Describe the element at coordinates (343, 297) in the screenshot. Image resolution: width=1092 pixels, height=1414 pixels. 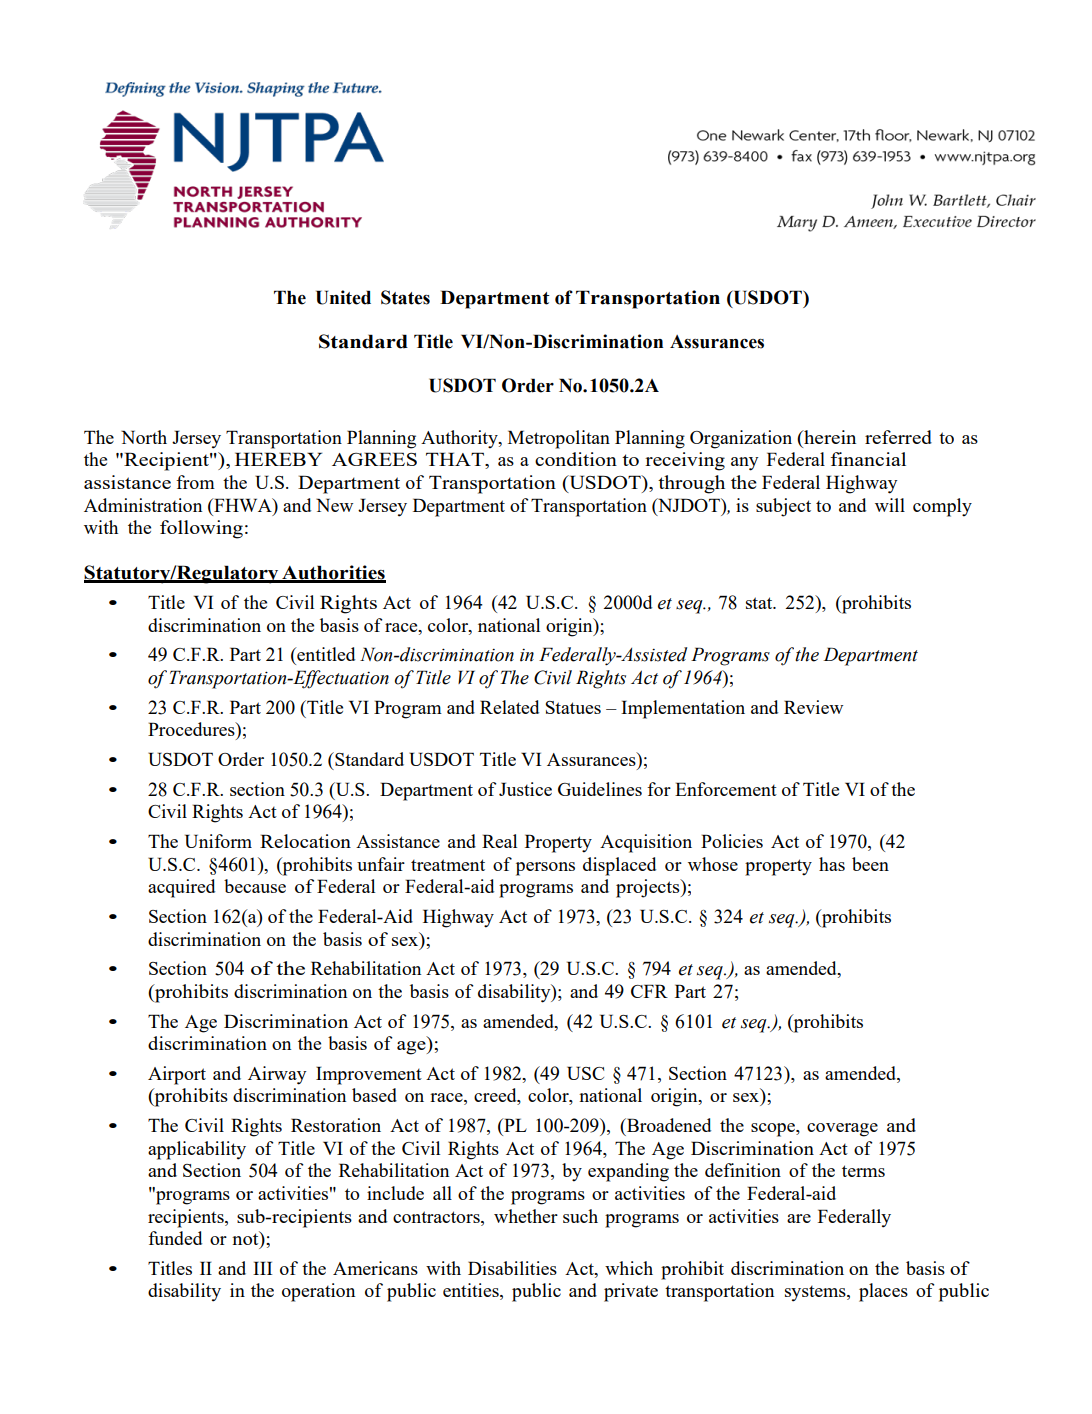
I see `United` at that location.
